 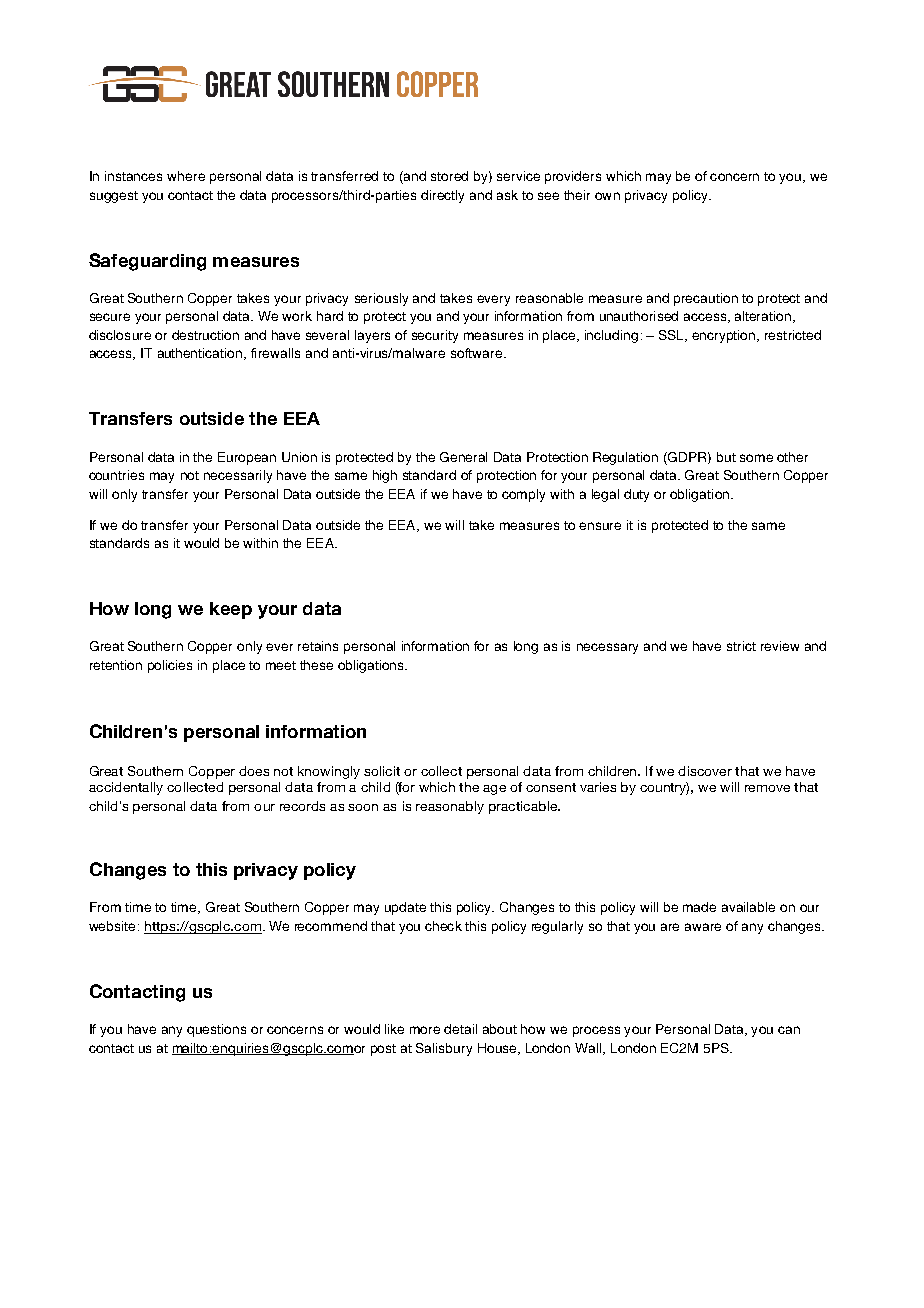 What do you see at coordinates (463, 457) in the screenshot?
I see `General` at bounding box center [463, 457].
